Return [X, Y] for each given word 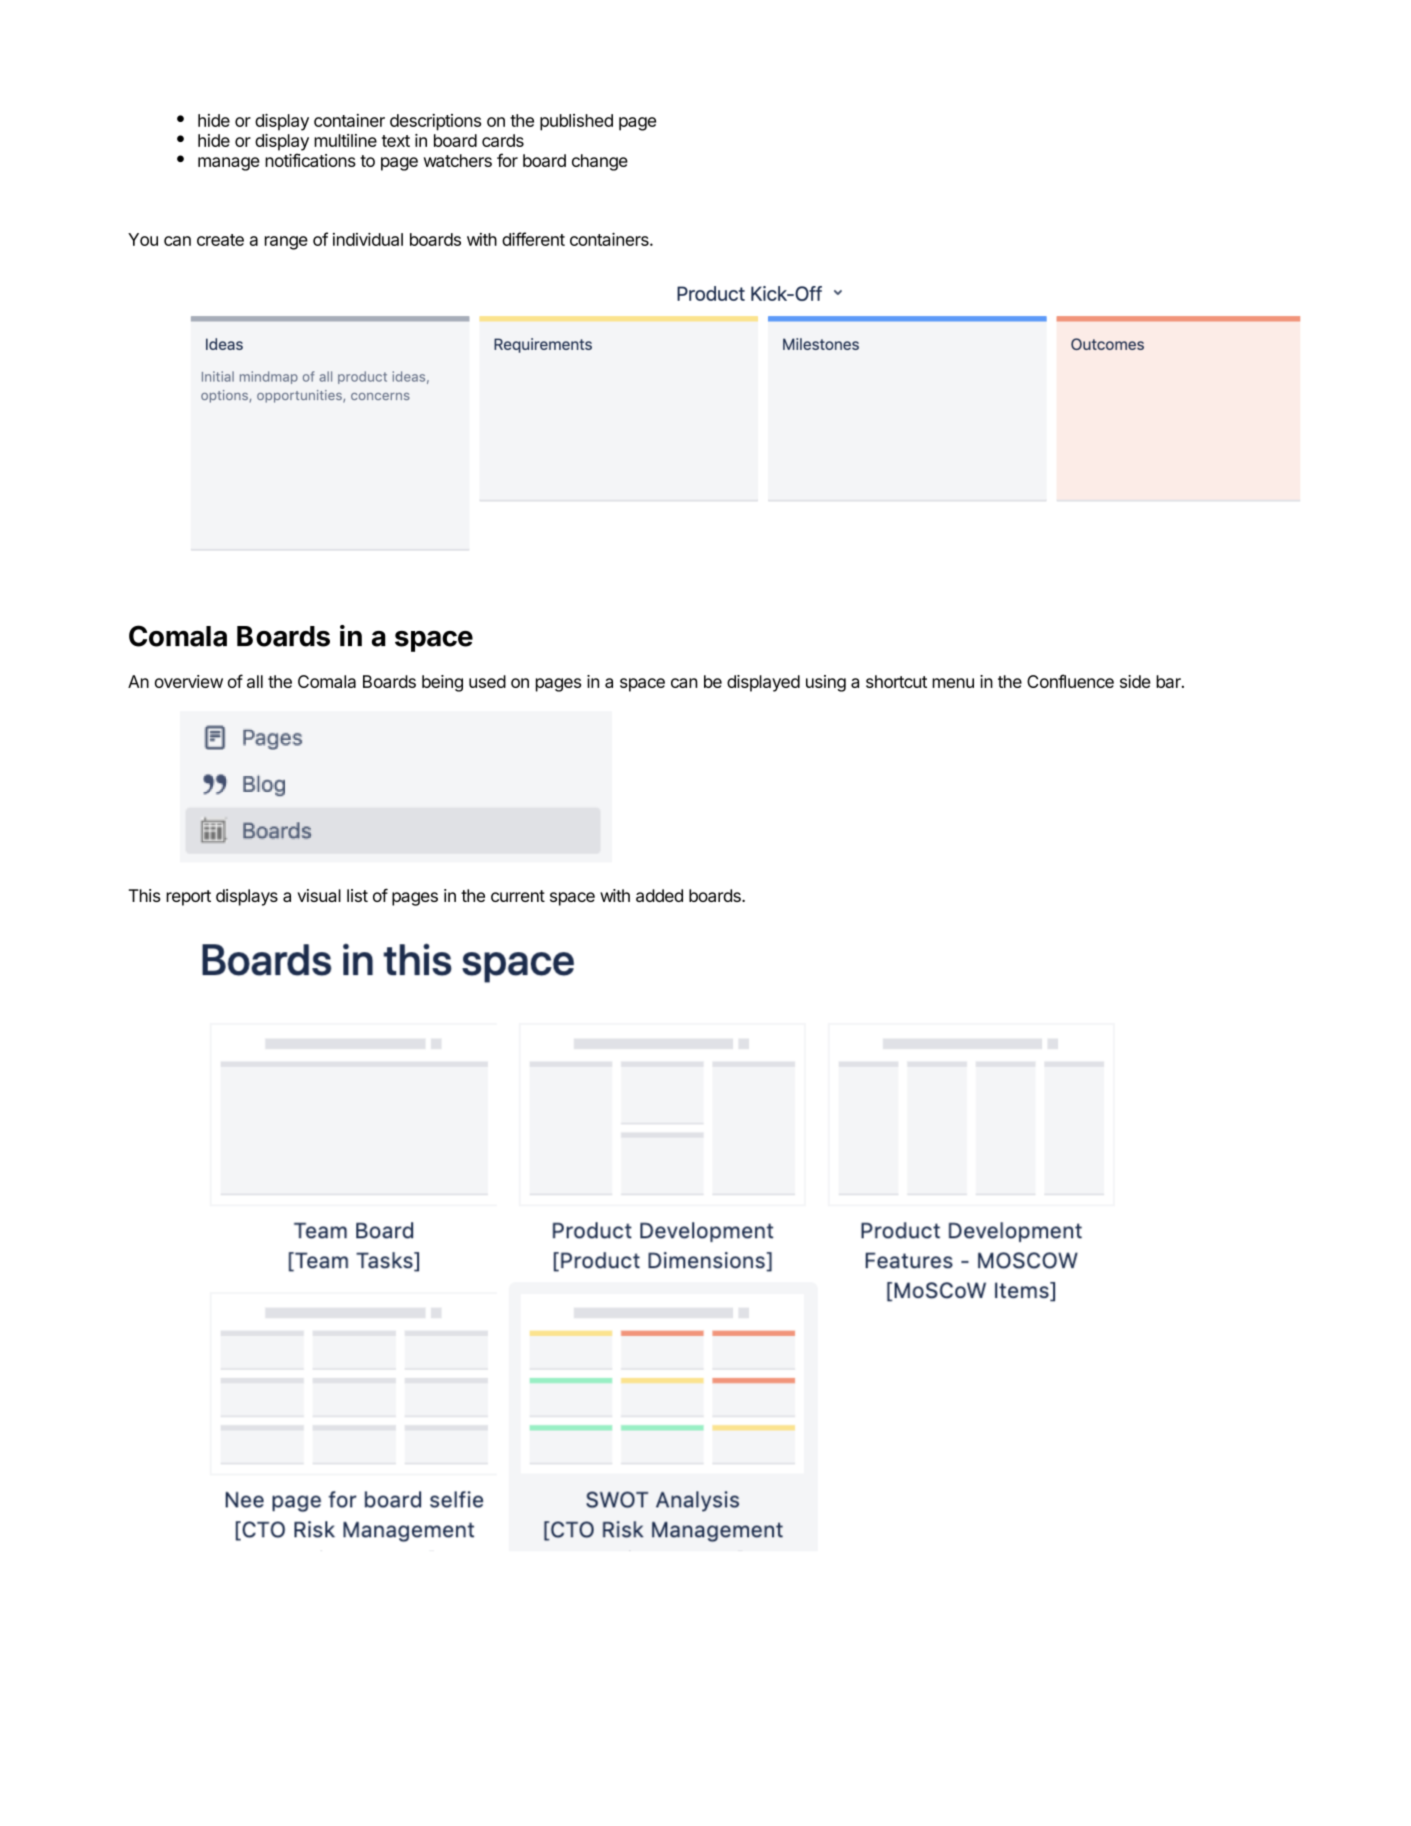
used [487, 681]
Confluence [1070, 681]
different [533, 239]
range [286, 243]
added [659, 895]
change [600, 162]
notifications [310, 160]
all [255, 681]
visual [319, 895]
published [576, 122]
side [1135, 681]
